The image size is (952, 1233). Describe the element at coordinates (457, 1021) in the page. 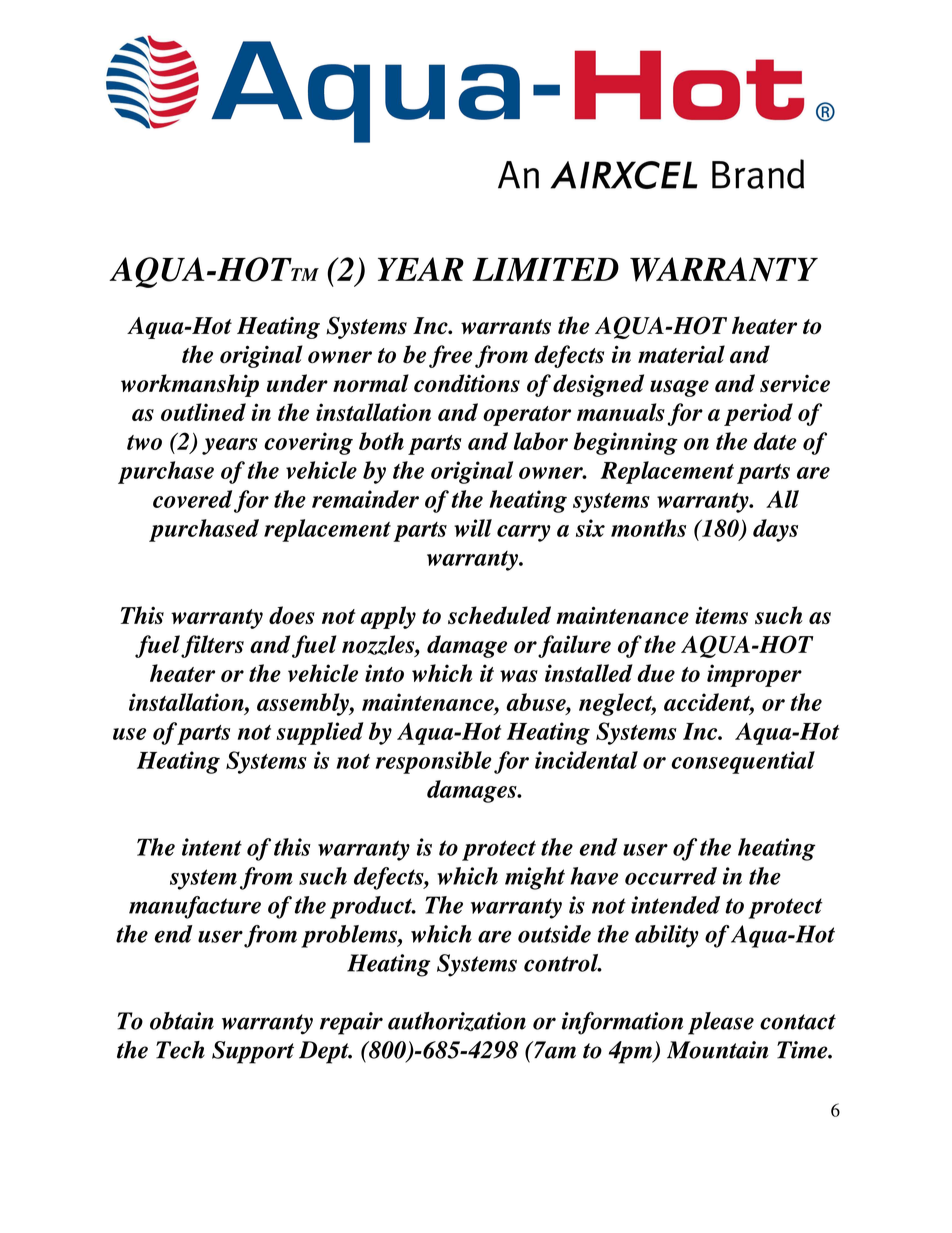

I see `authorization` at that location.
